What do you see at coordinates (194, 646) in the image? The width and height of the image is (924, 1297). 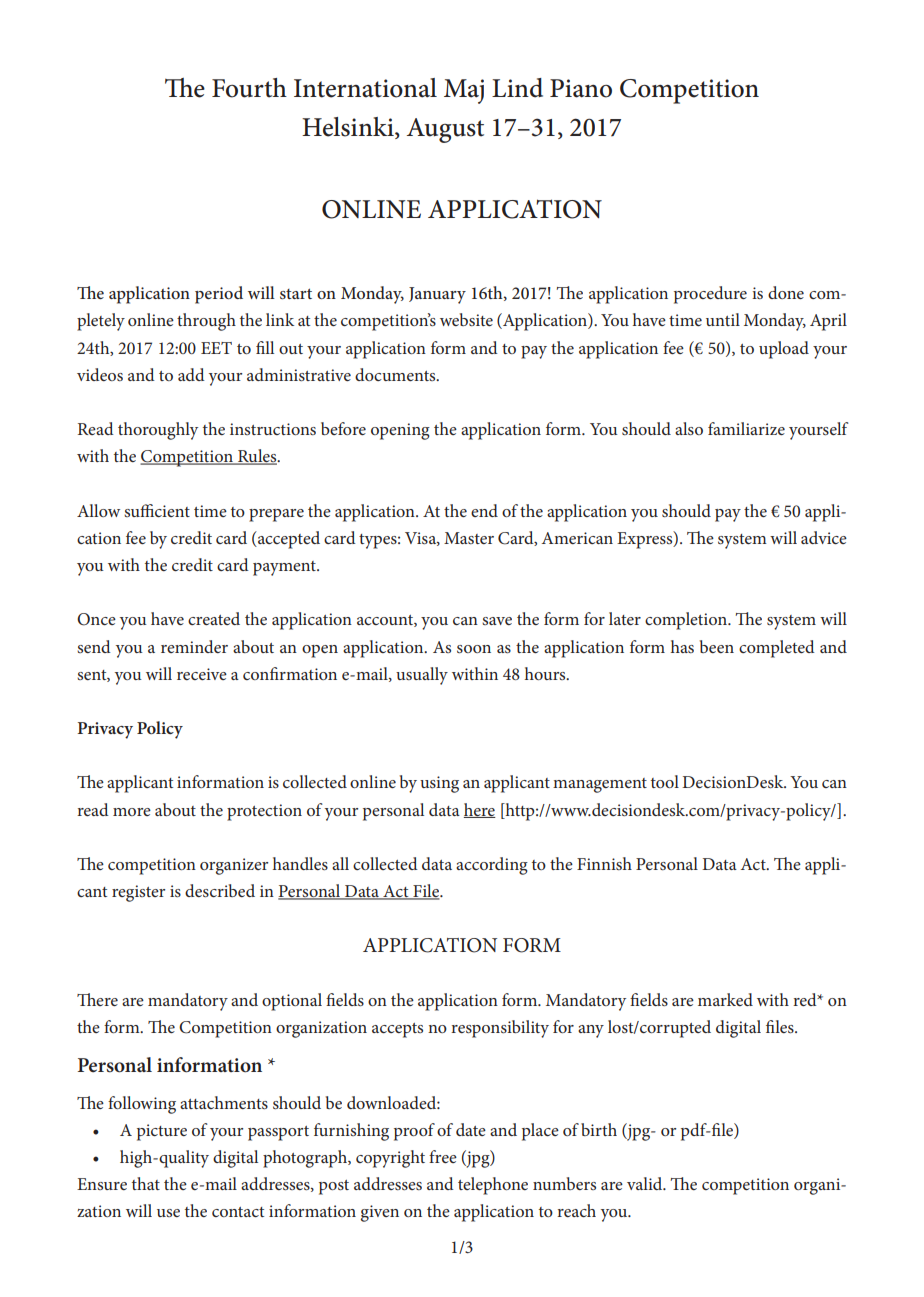 I see `reminder` at bounding box center [194, 646].
